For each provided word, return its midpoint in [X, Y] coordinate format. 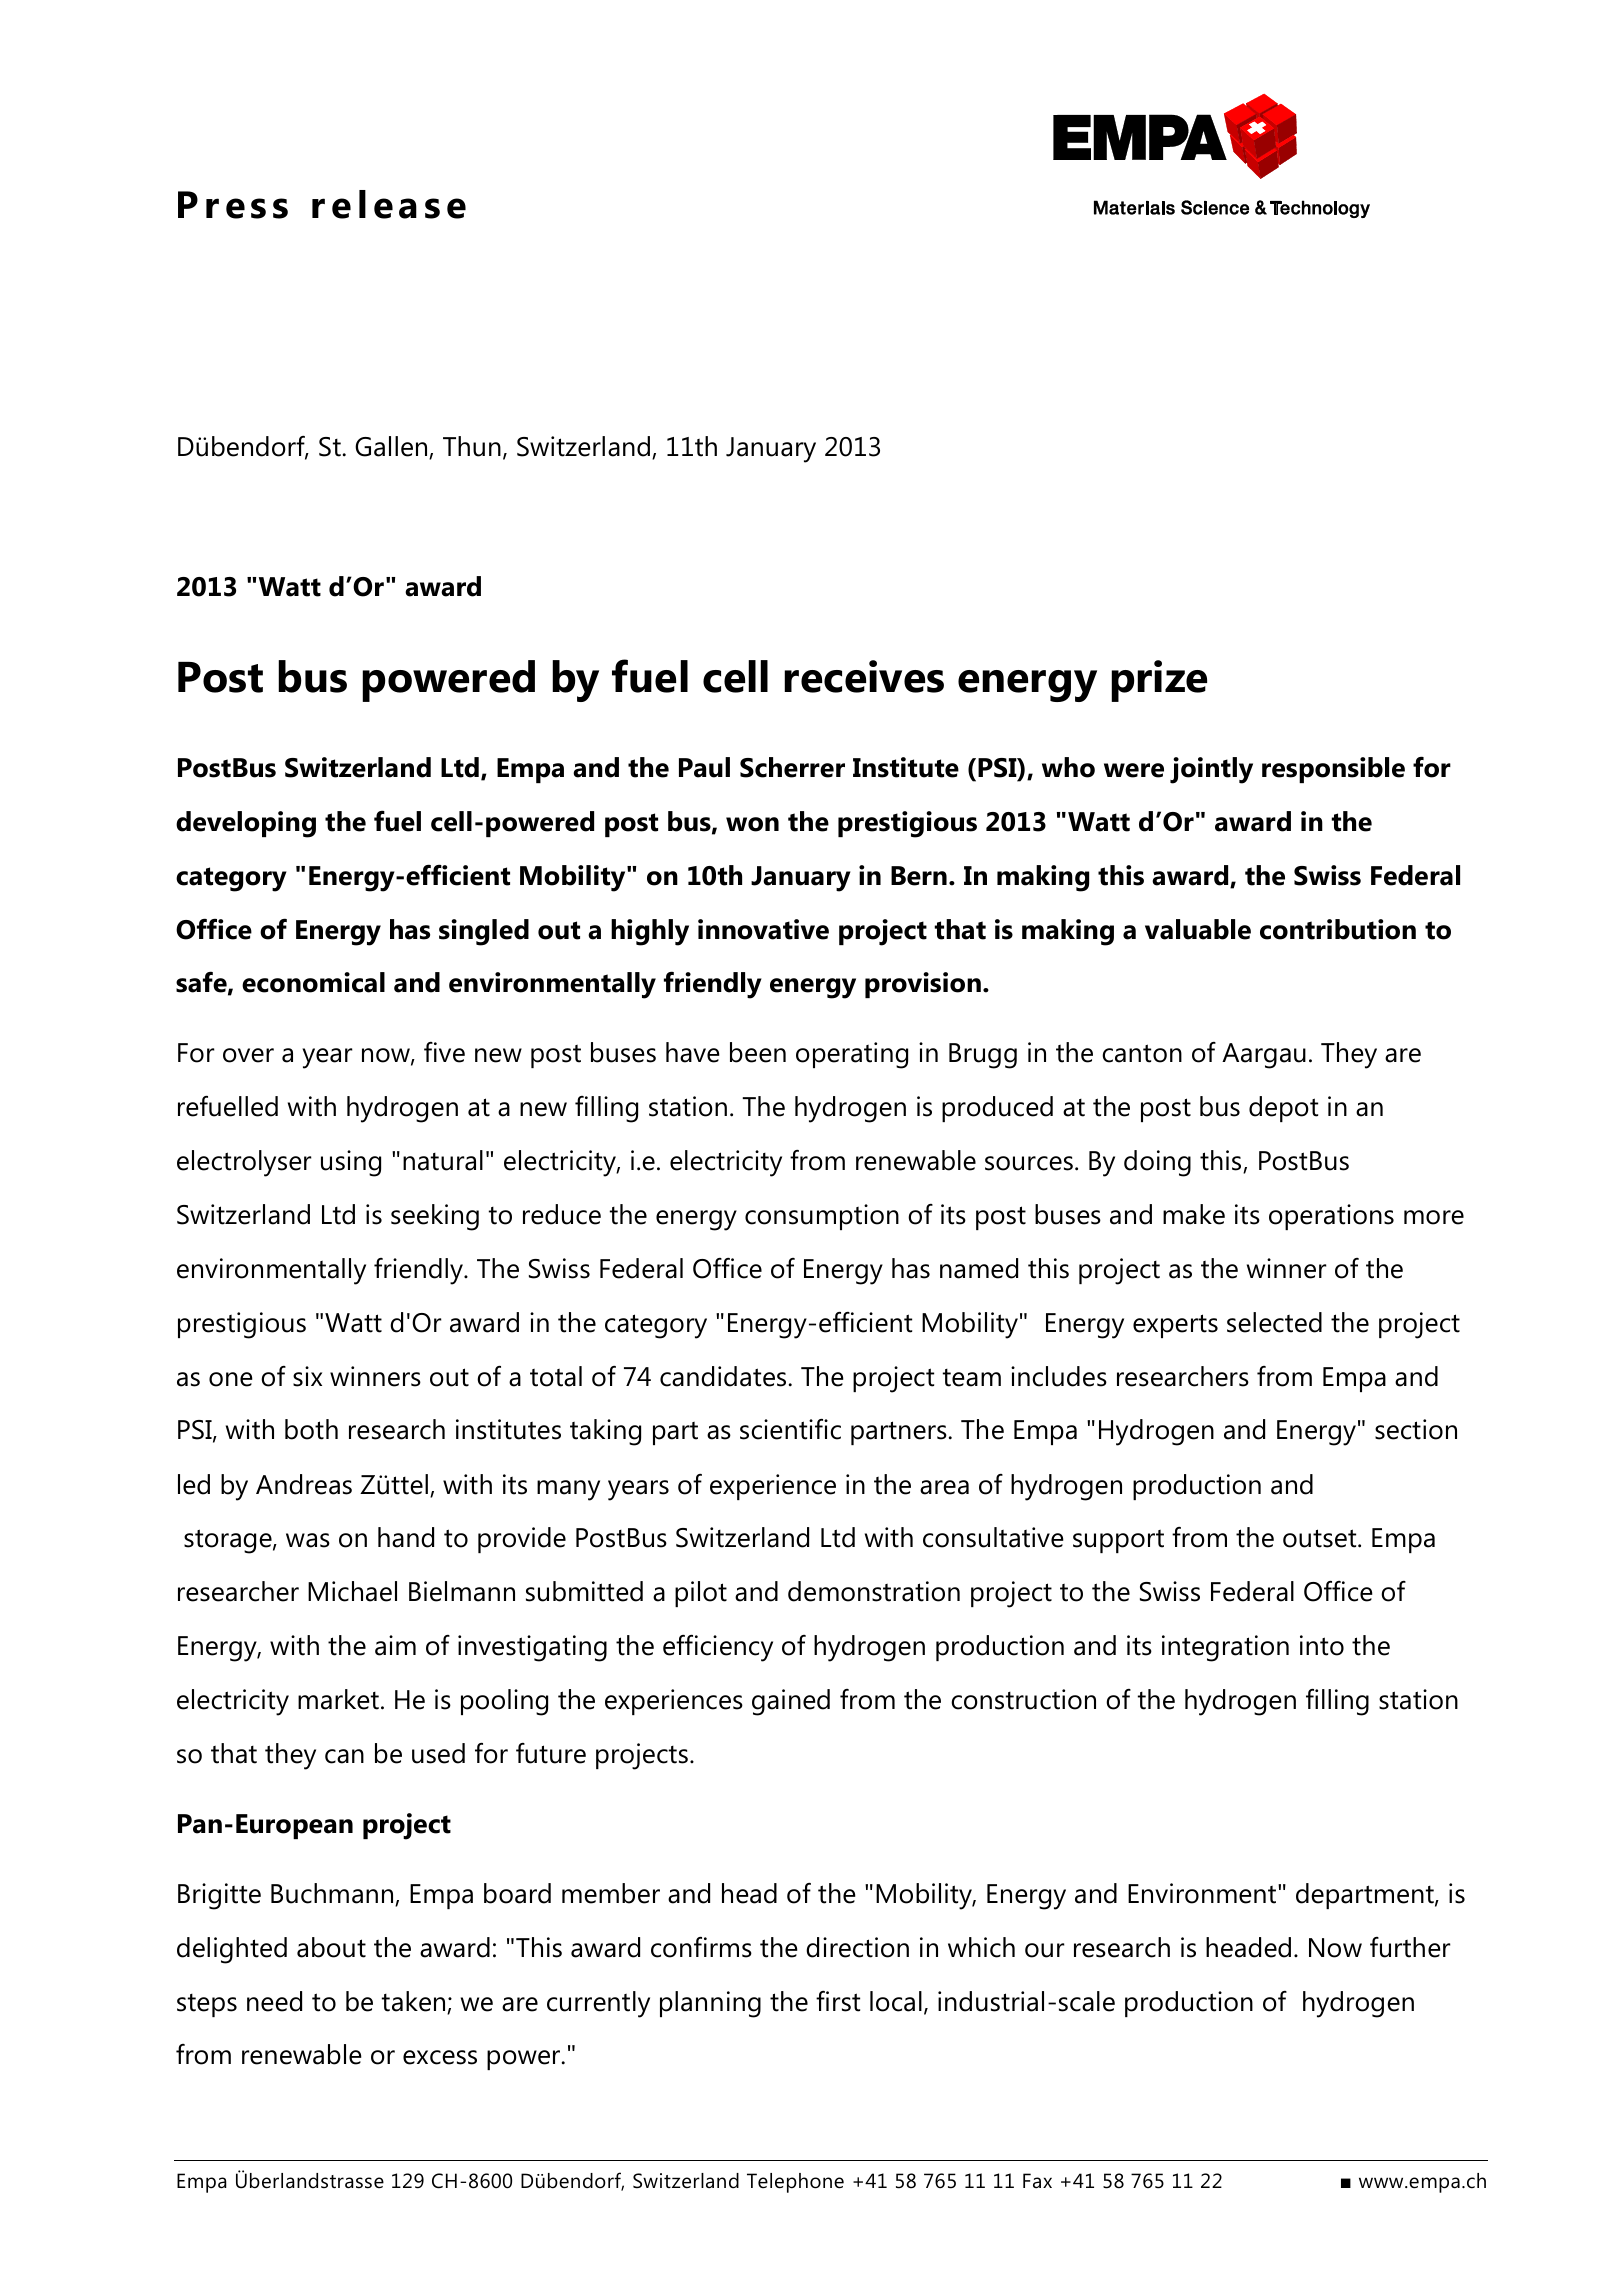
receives [864, 676]
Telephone [795, 2183]
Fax [1037, 2180]
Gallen [392, 447]
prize [1159, 681]
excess [440, 2057]
